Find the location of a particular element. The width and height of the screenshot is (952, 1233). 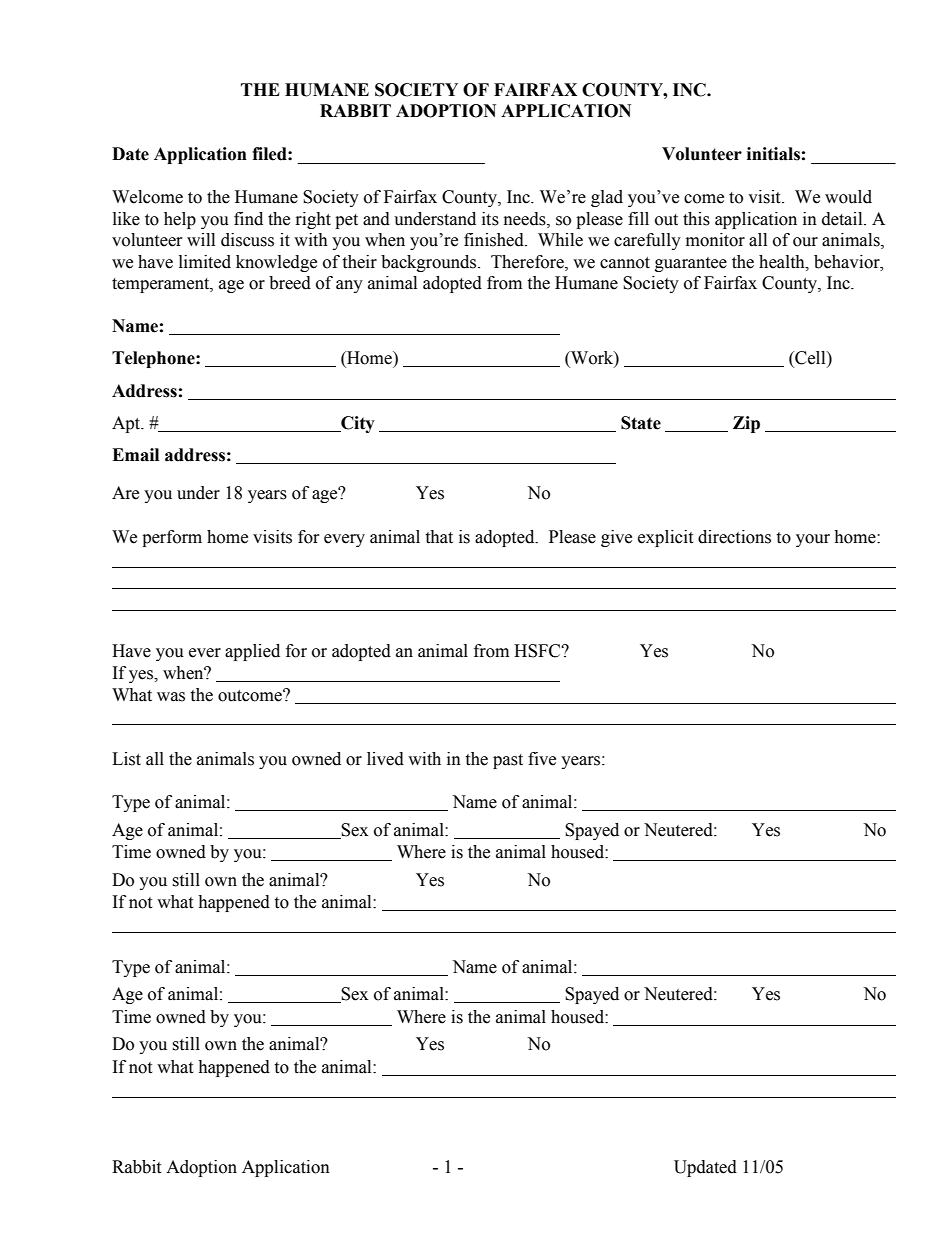

List is located at coordinates (126, 759).
